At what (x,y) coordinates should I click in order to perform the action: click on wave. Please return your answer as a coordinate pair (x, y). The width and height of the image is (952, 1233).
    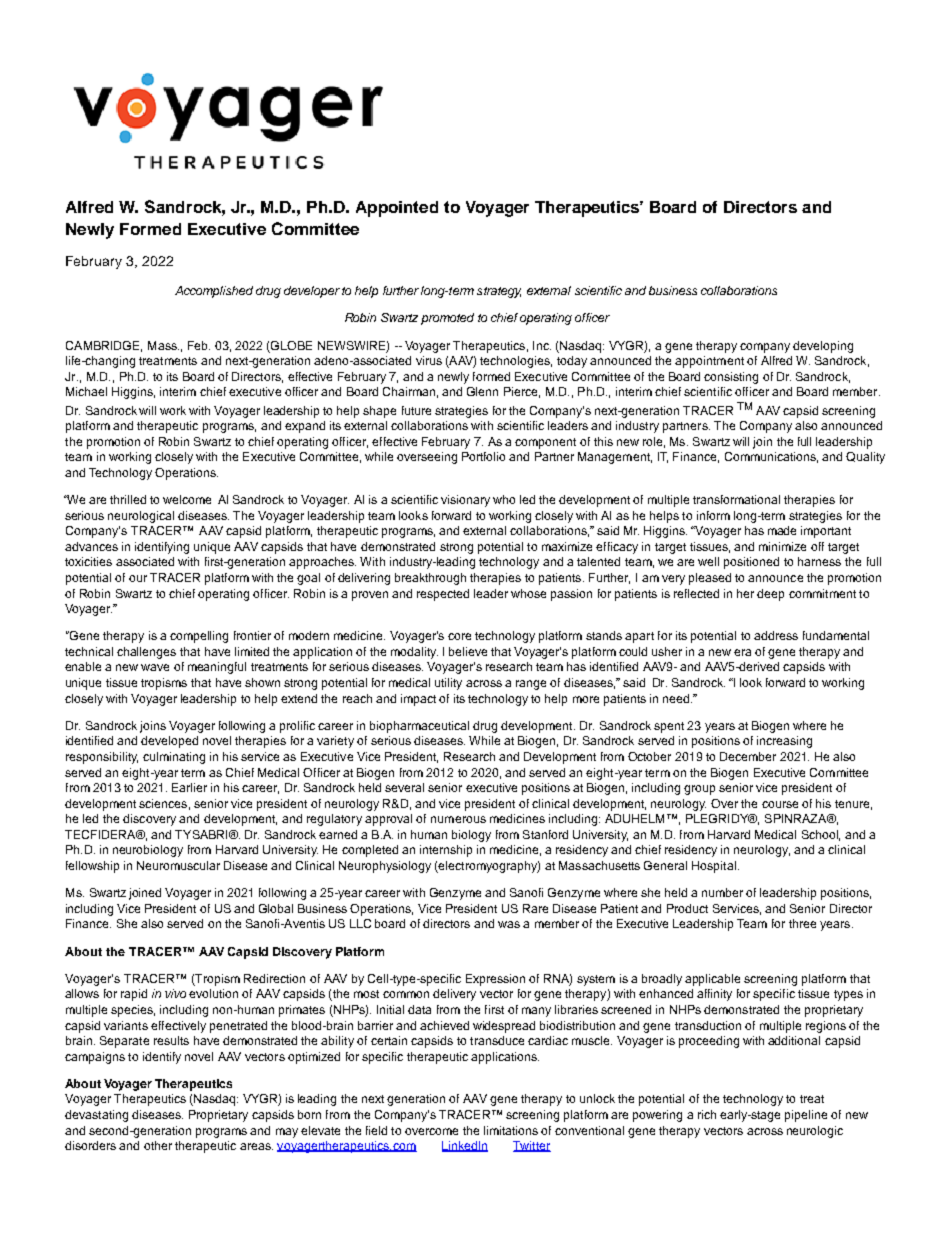
    Looking at the image, I should click on (155, 667).
